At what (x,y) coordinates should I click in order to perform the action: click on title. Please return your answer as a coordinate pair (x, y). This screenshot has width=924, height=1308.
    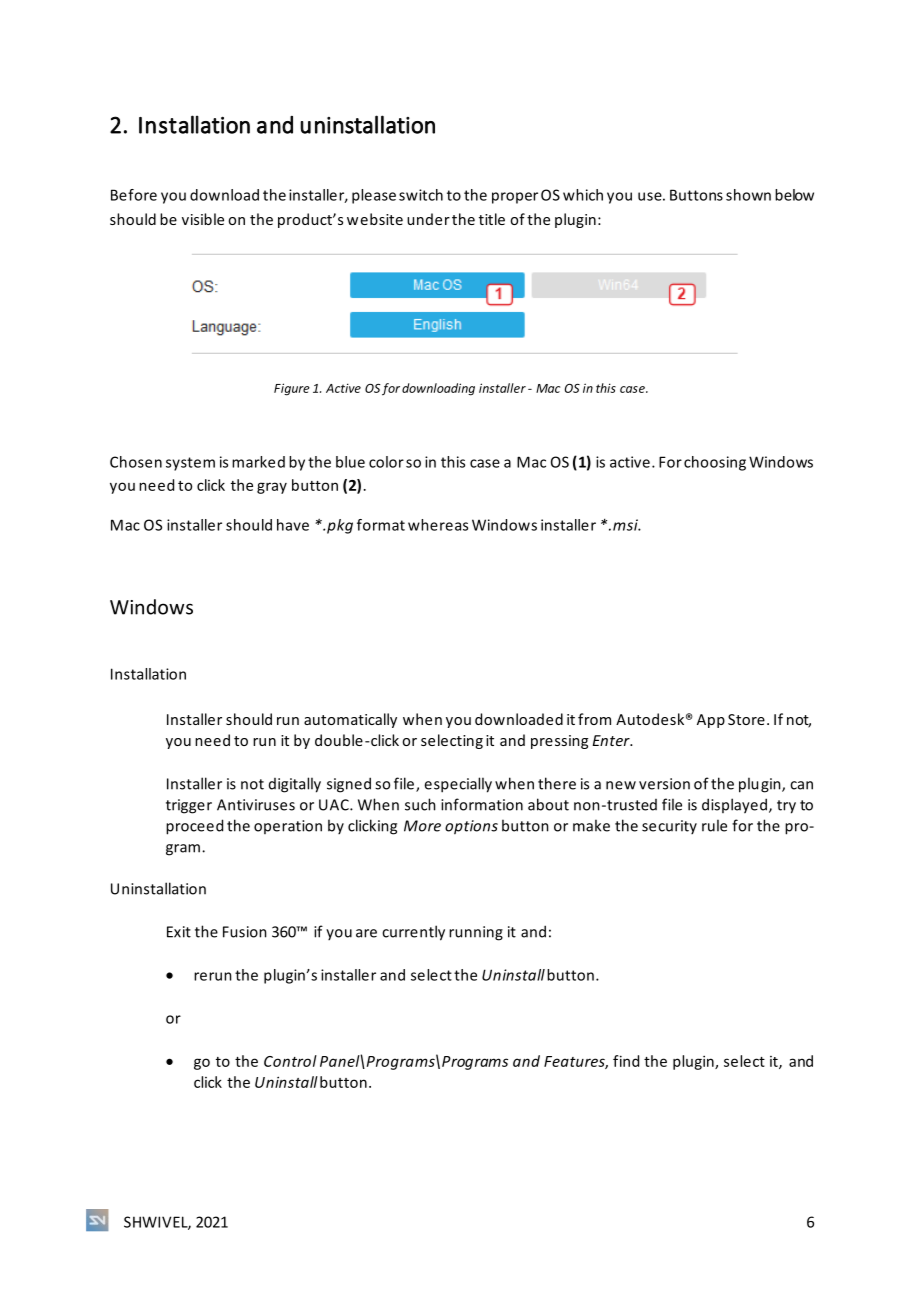
    Looking at the image, I should click on (492, 219).
